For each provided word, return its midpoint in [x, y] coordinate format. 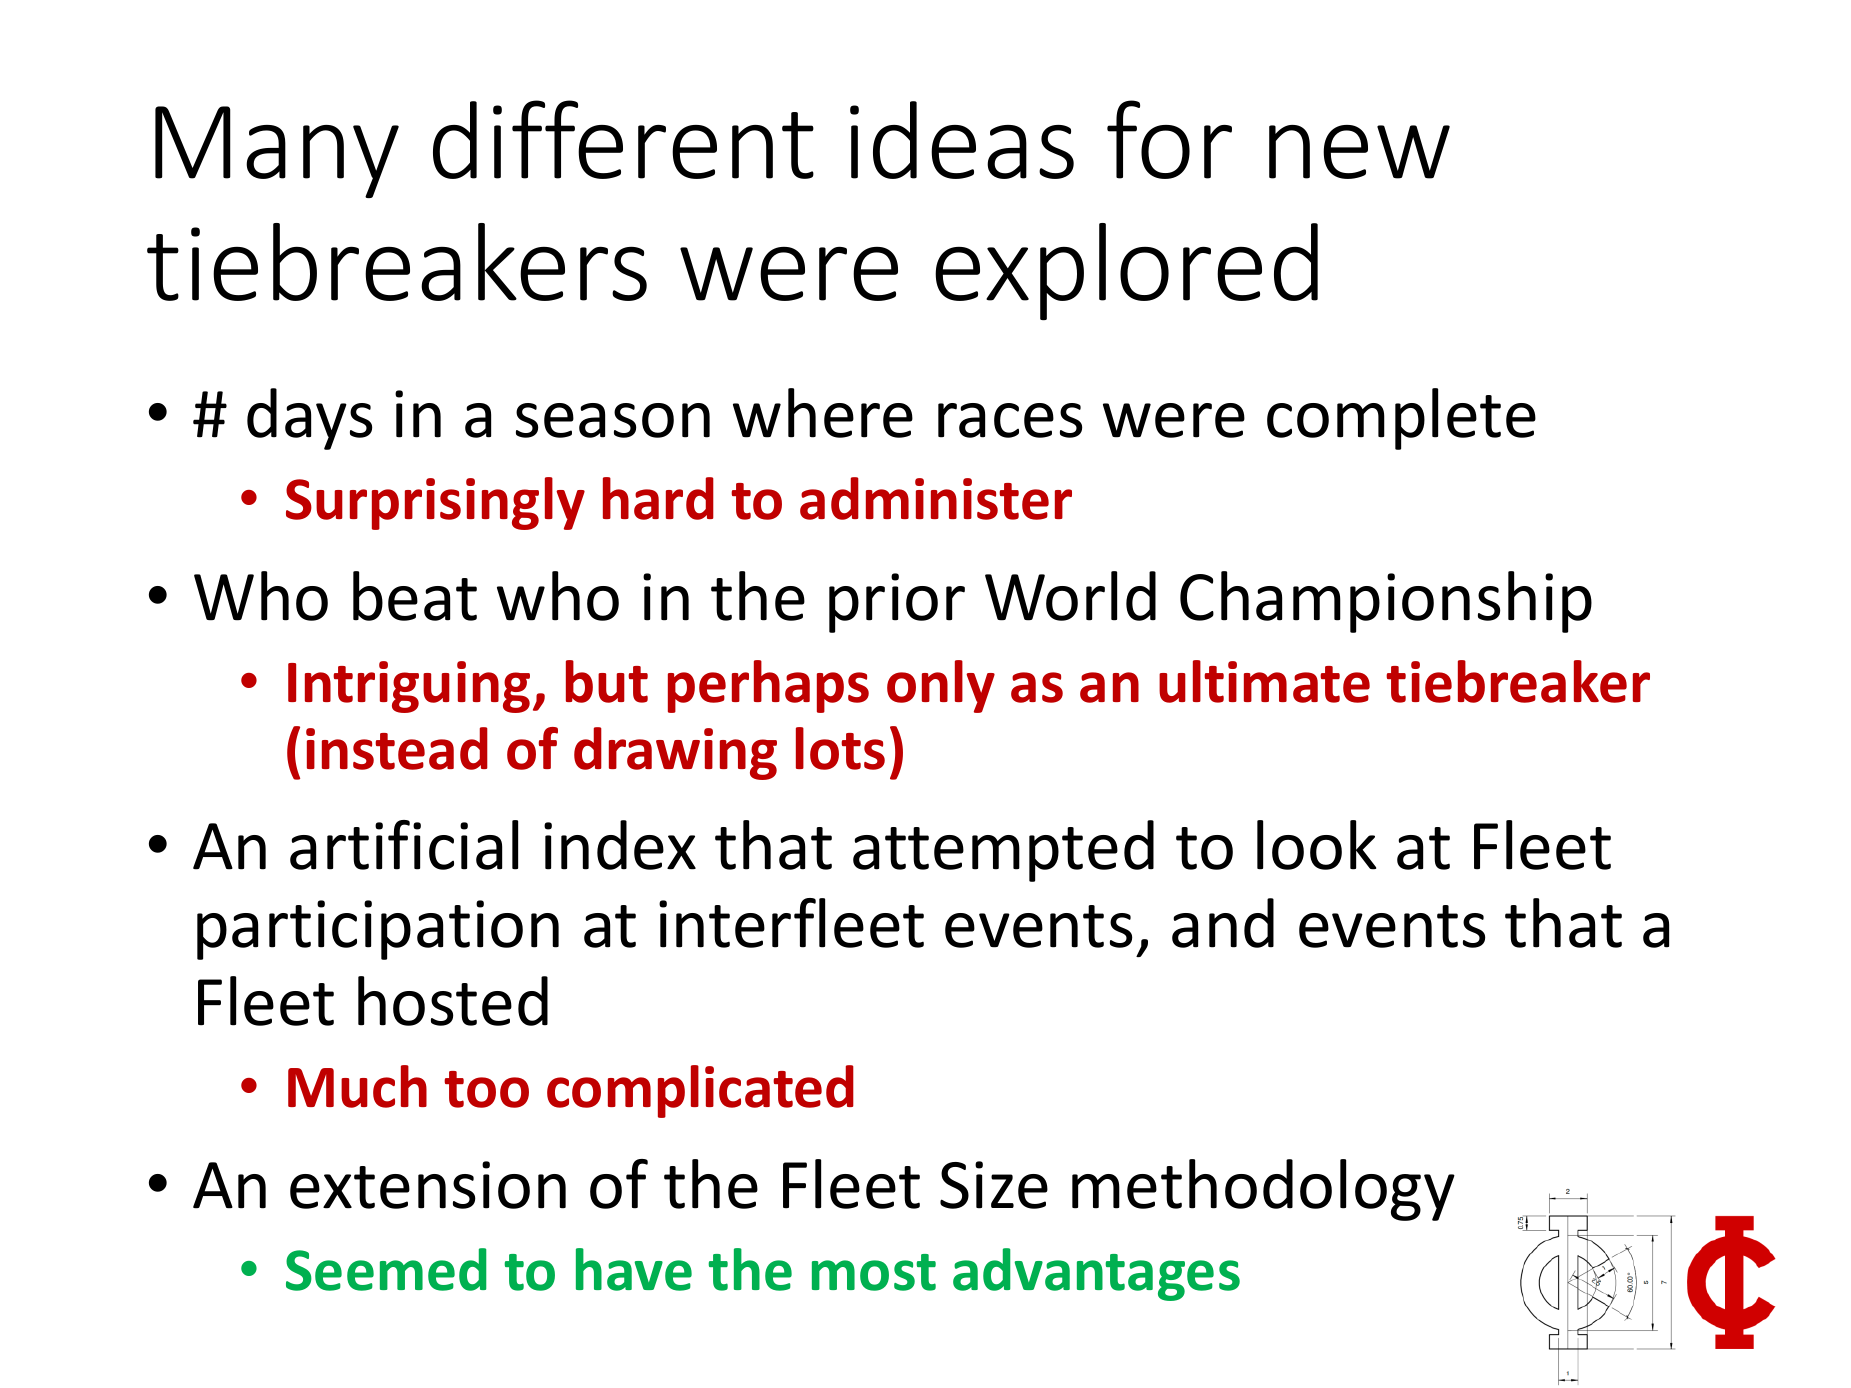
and [1223, 923]
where [823, 413]
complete [1401, 419]
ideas [962, 140]
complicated [700, 1091]
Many [277, 152]
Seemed [386, 1269]
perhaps [768, 686]
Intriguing [409, 687]
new [1359, 152]
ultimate [1264, 681]
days [309, 419]
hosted [453, 1001]
